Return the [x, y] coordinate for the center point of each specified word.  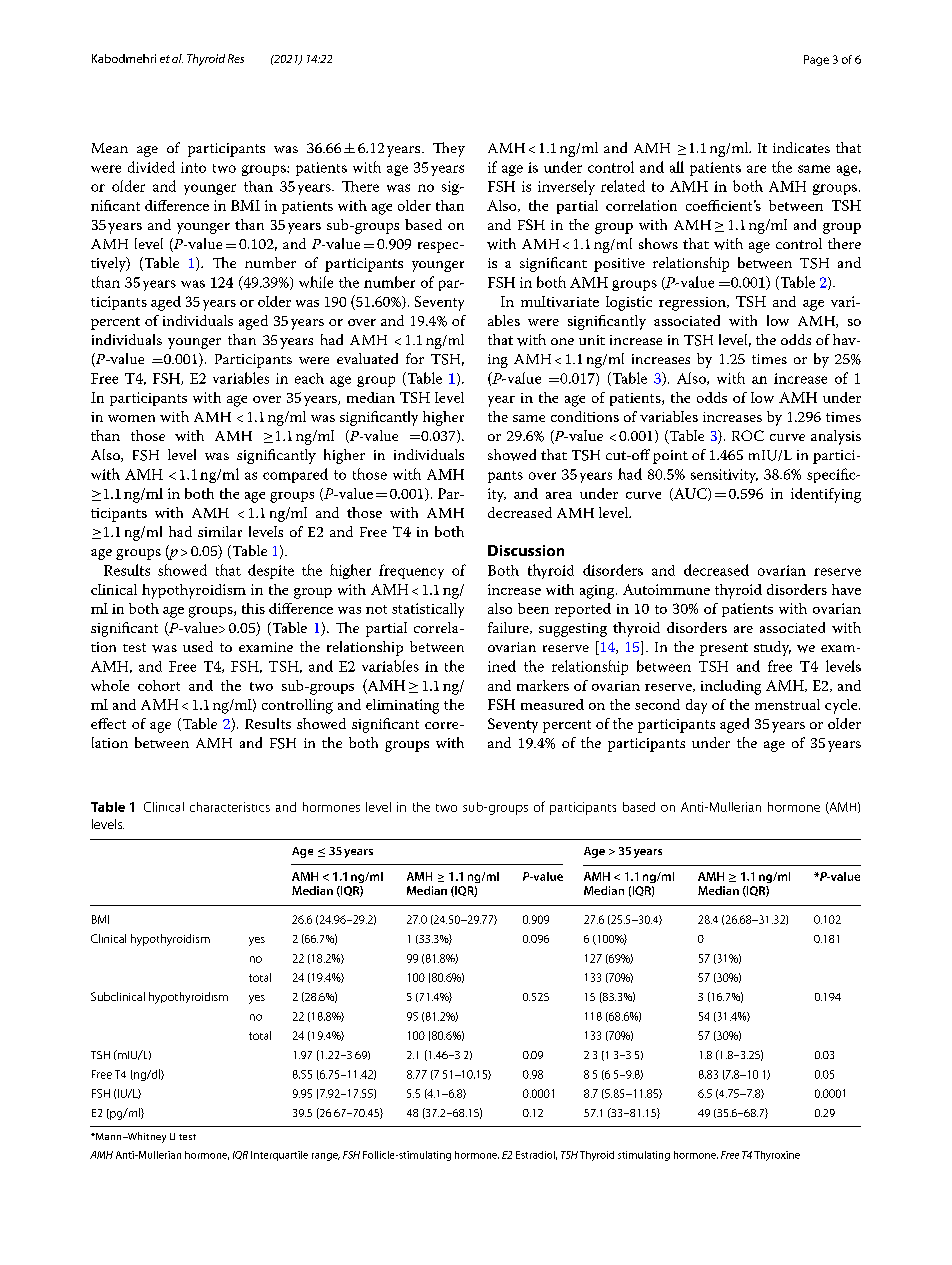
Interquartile [279, 1156]
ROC [748, 435]
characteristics [230, 807]
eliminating [402, 706]
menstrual [787, 704]
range [326, 1157]
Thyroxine [777, 1156]
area [559, 495]
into [193, 167]
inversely [566, 187]
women [131, 418]
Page [816, 60]
